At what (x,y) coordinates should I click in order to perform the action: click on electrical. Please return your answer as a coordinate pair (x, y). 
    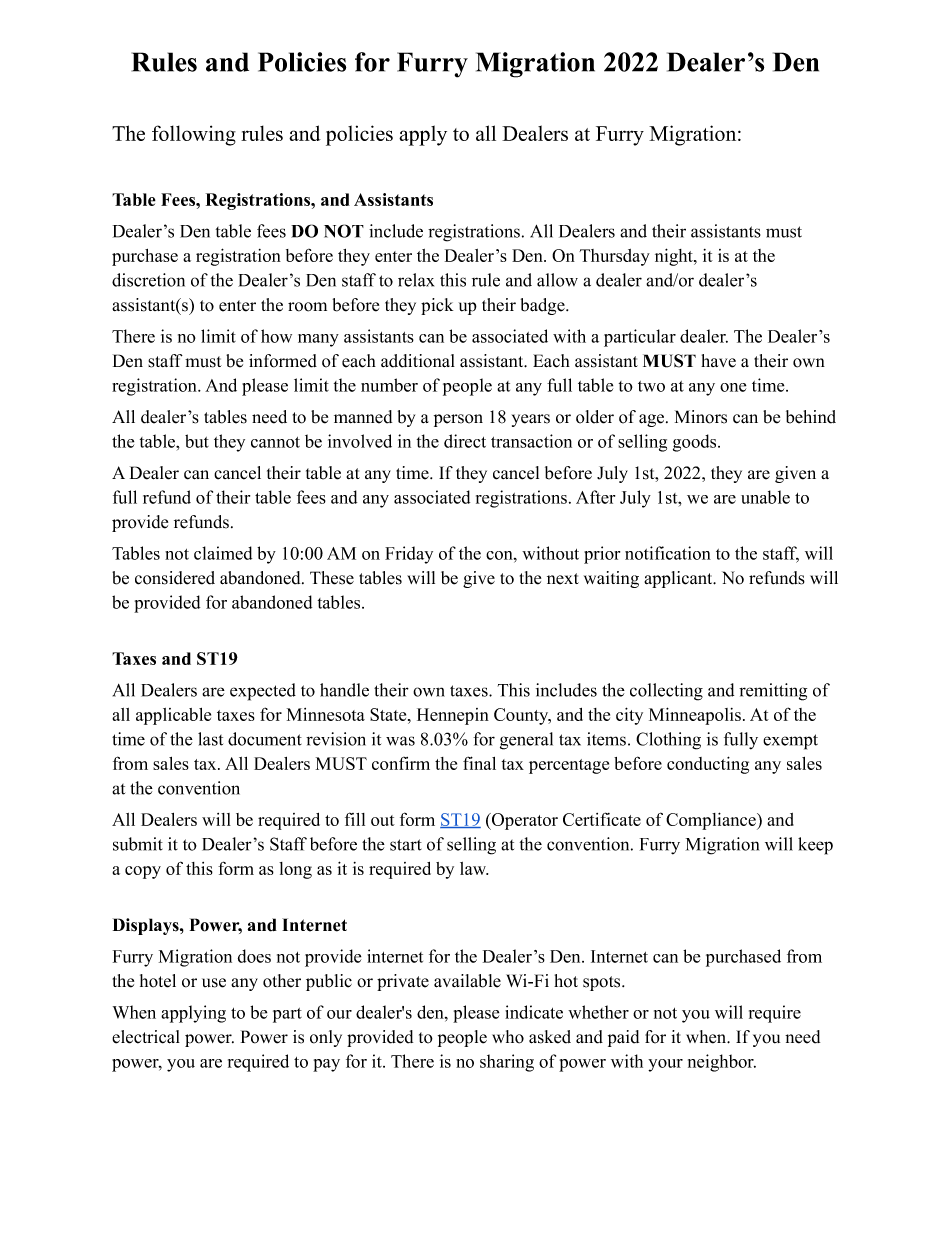
    Looking at the image, I should click on (146, 1037).
